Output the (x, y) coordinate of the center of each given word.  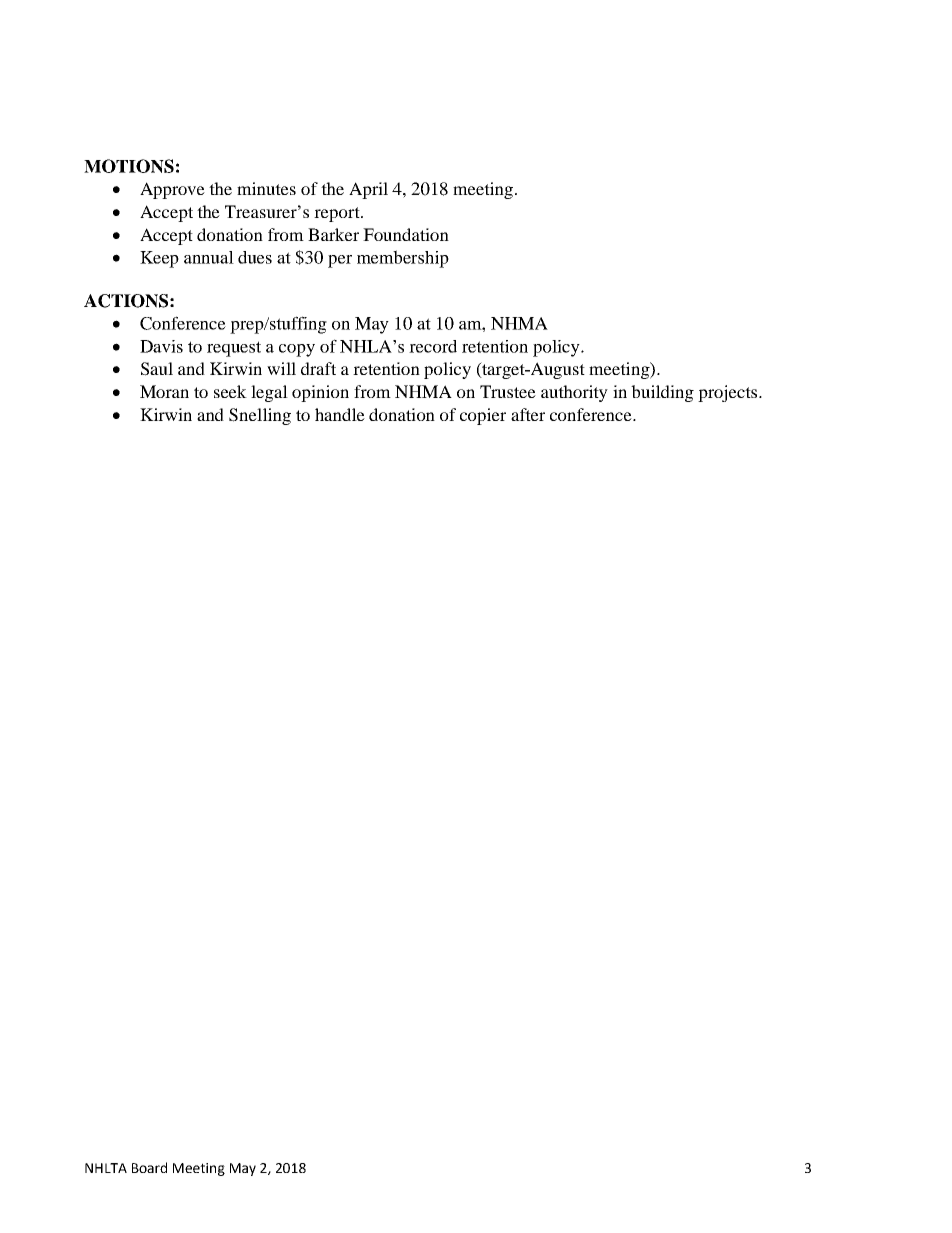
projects (729, 393)
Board (149, 1167)
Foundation (406, 234)
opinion (320, 393)
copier (483, 416)
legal (269, 393)
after (528, 414)
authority (574, 393)
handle (340, 414)
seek (230, 391)
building (662, 393)
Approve (172, 190)
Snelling (260, 416)
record (433, 346)
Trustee (508, 391)
